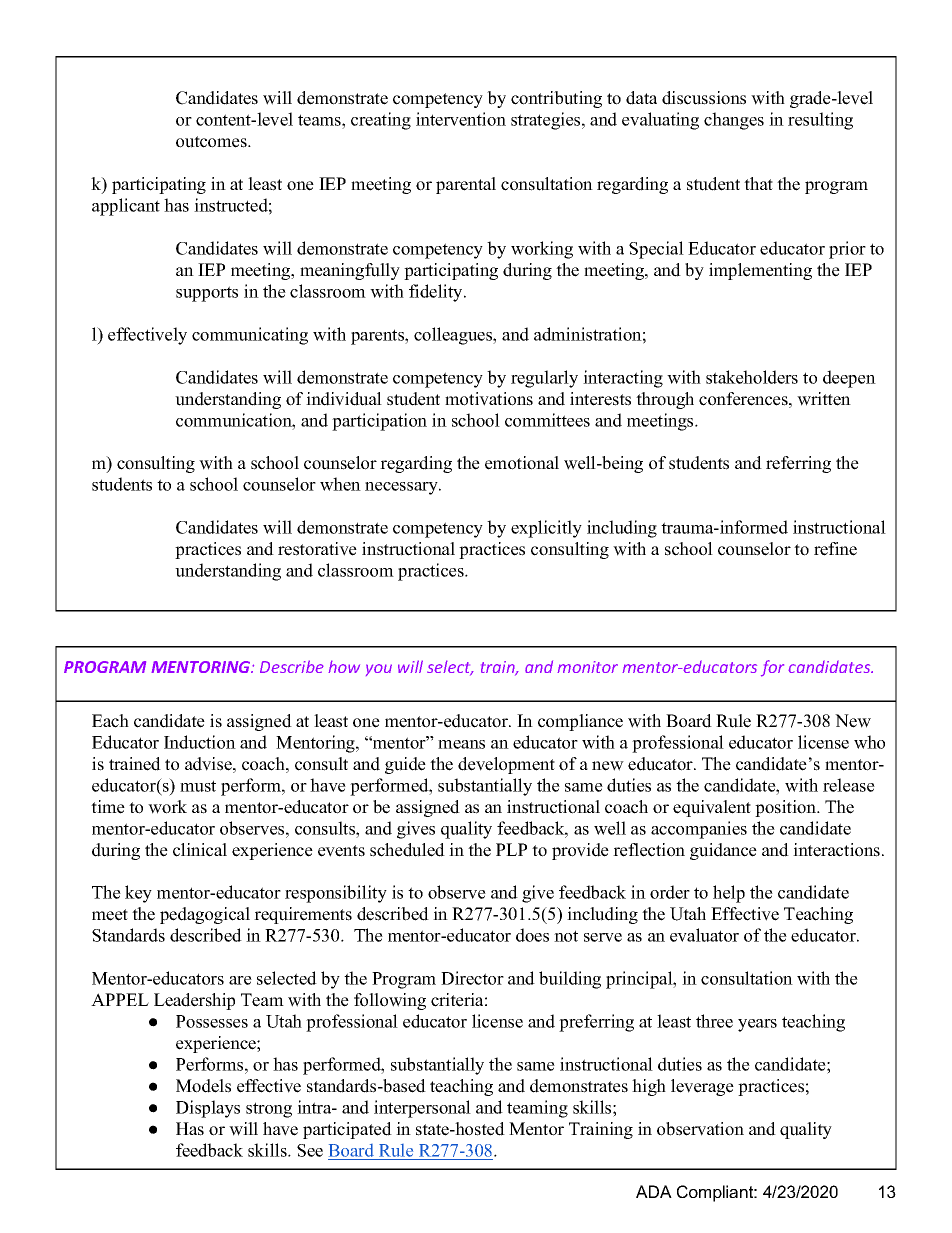 Image resolution: width=952 pixels, height=1233 pixels. I want to click on resulting, so click(820, 121).
